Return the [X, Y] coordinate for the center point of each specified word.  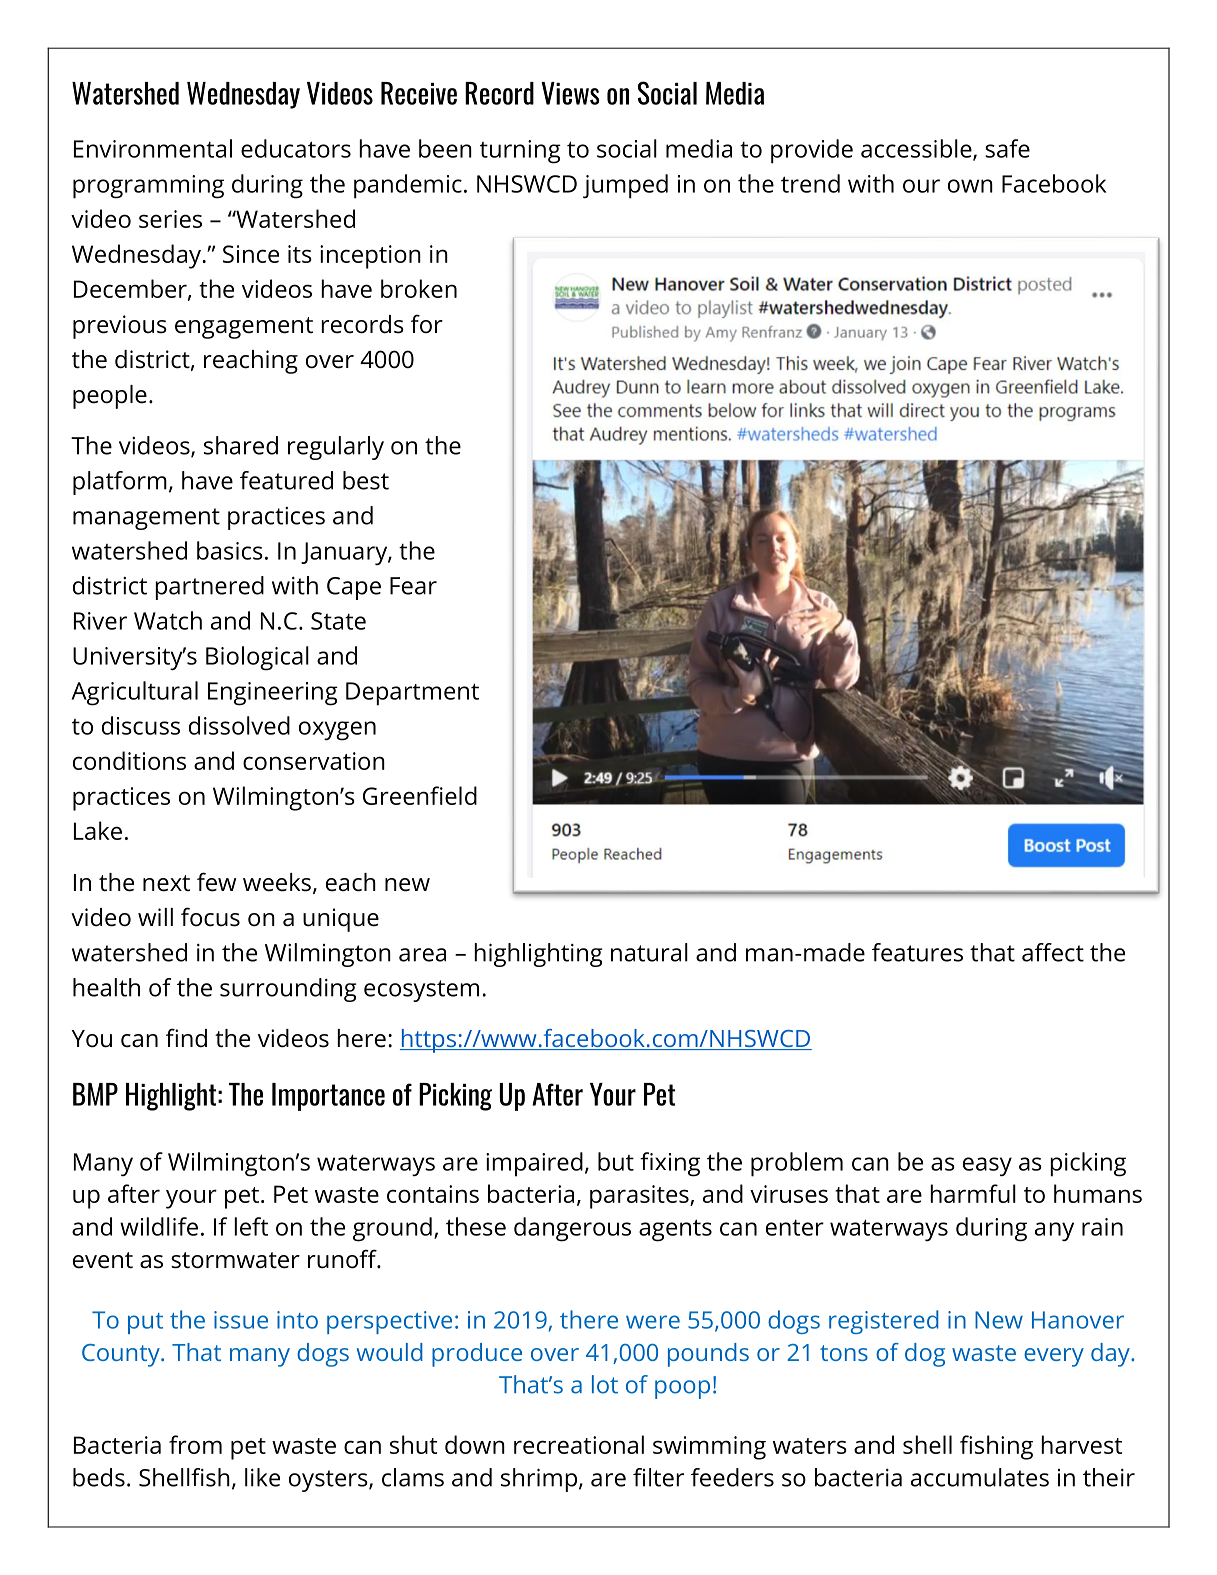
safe [1007, 148]
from [195, 1444]
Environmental [153, 148]
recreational [579, 1444]
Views [570, 93]
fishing [996, 1447]
